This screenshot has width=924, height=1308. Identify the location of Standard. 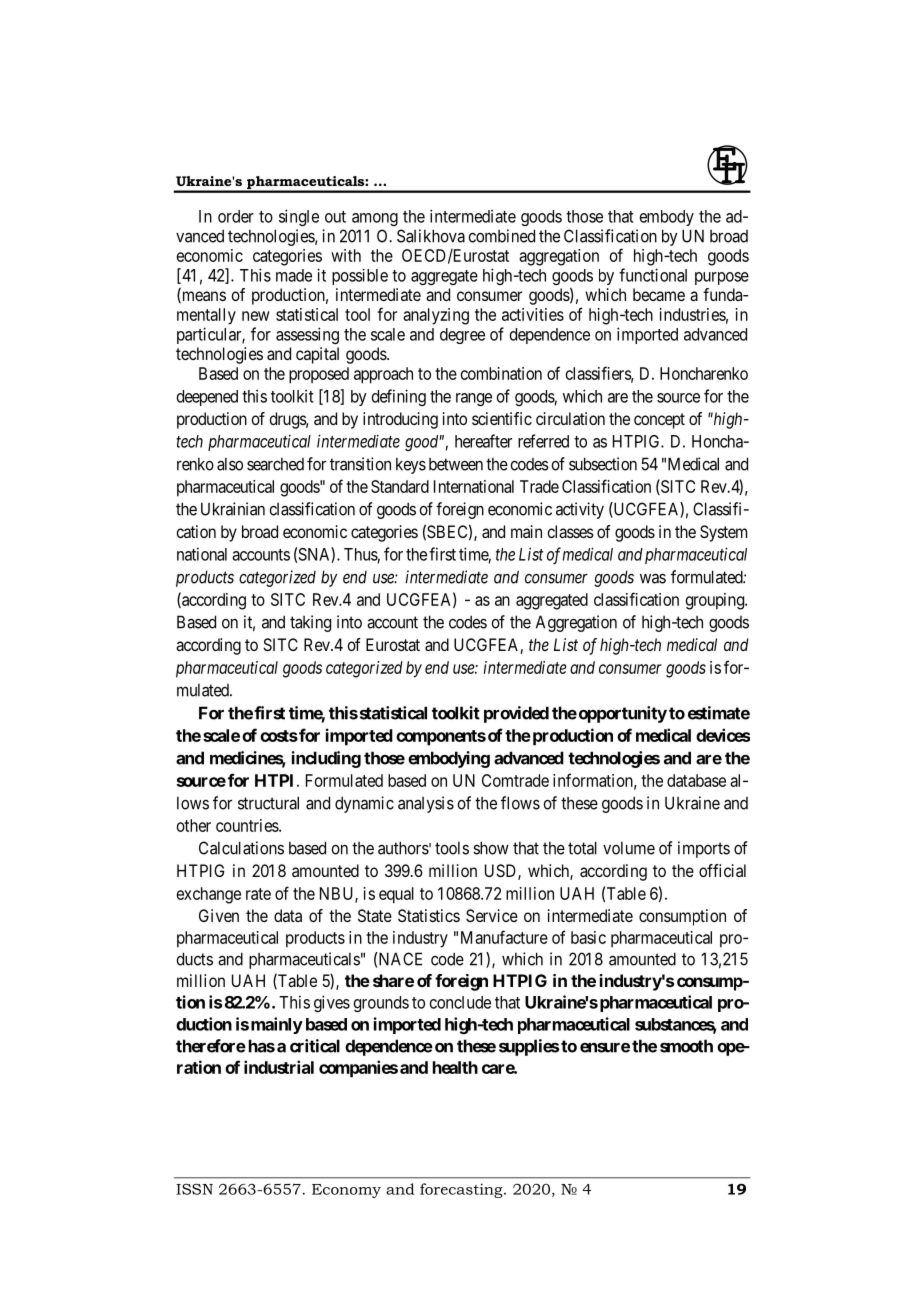
(400, 486).
